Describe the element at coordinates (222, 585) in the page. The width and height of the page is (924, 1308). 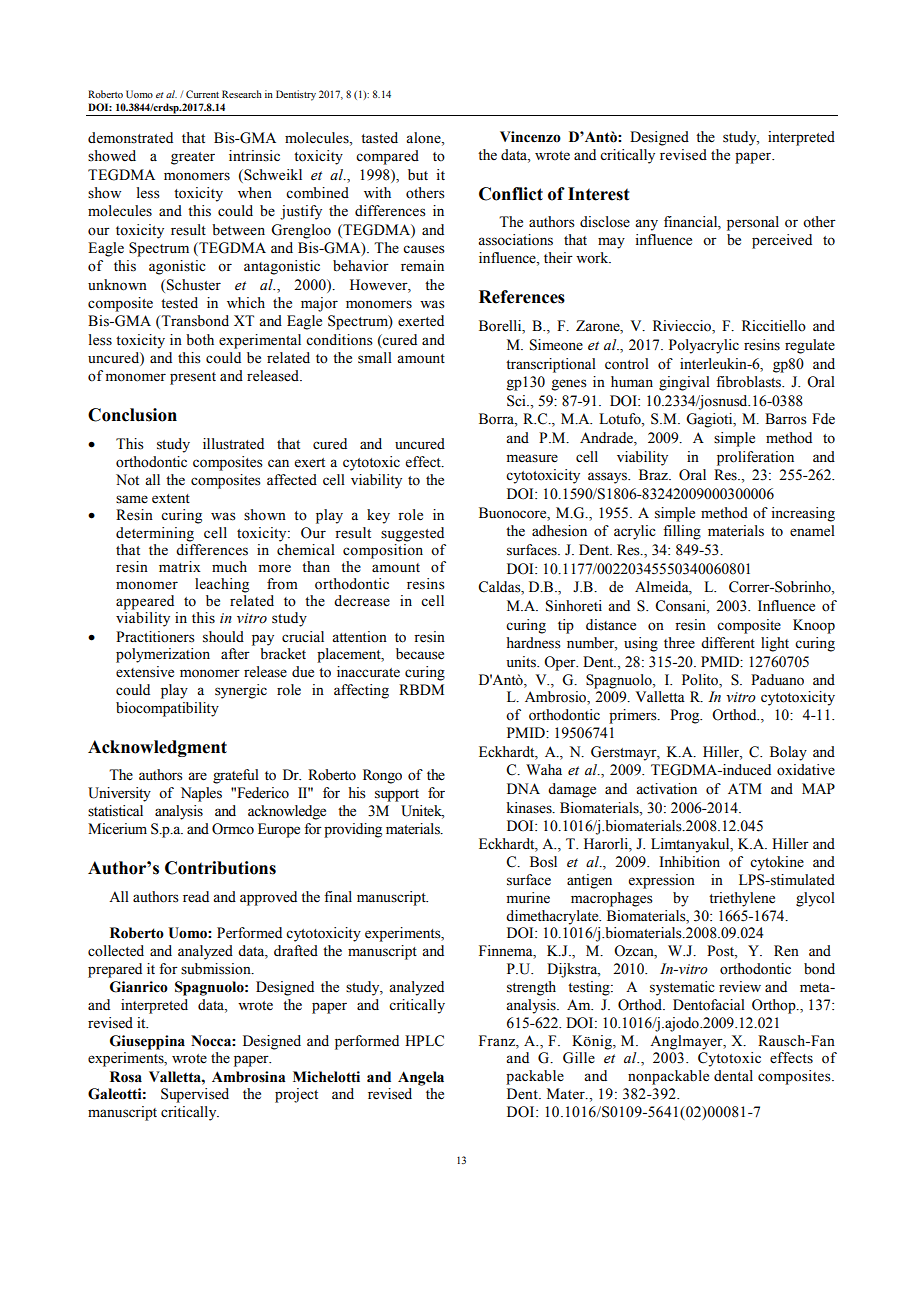
I see `leaching` at that location.
